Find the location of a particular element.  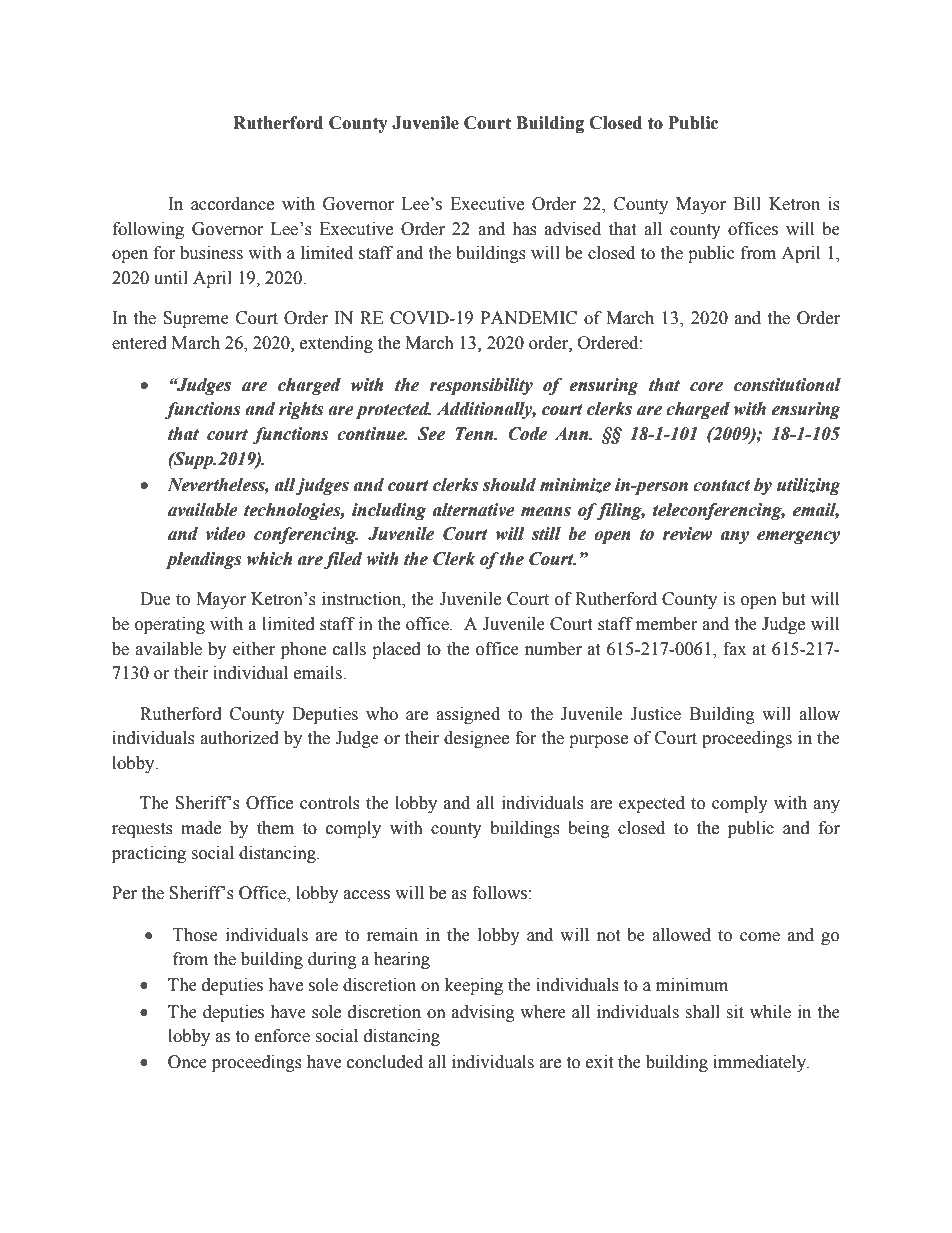

advising is located at coordinates (483, 1013).
